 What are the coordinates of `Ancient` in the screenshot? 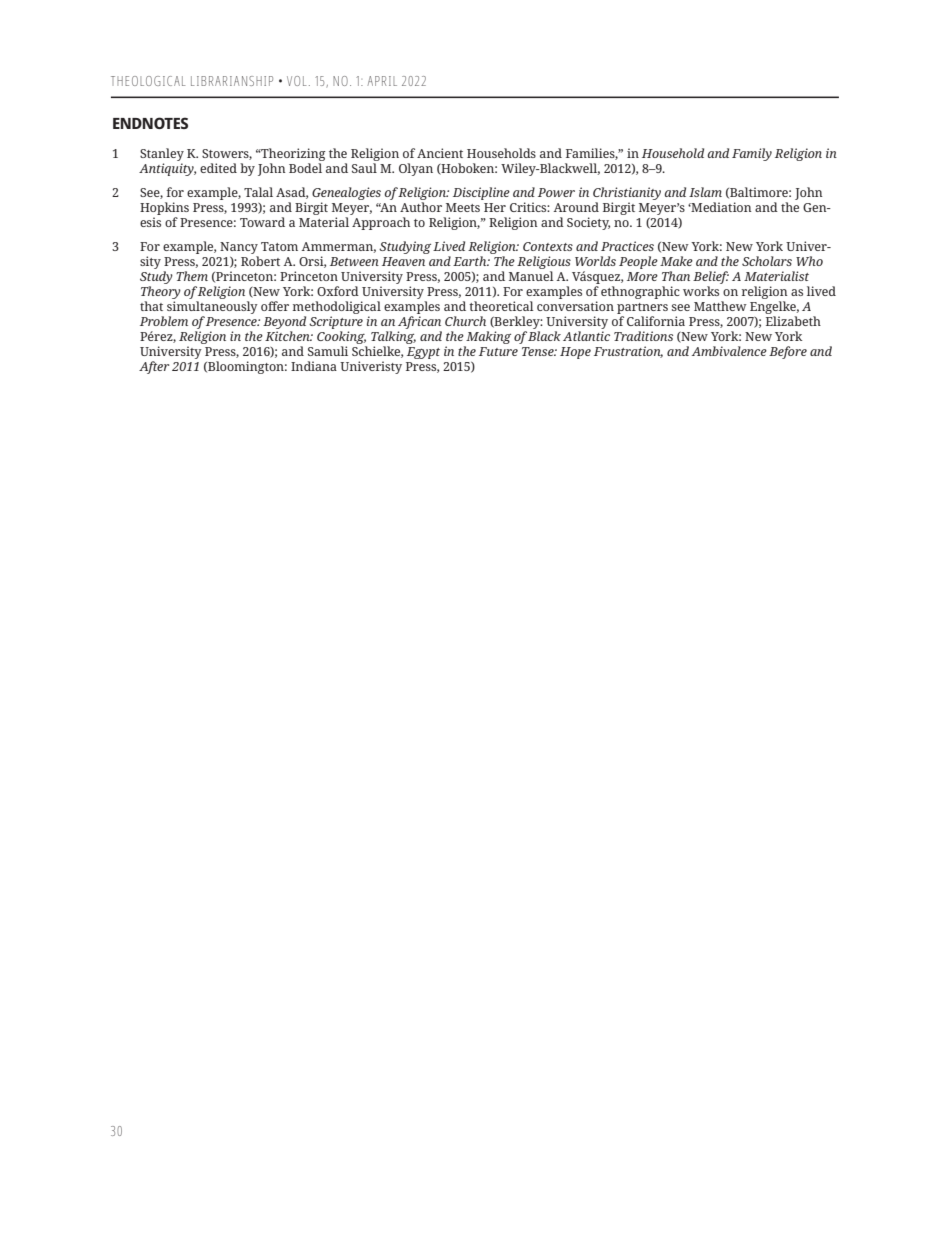 It's located at (440, 153).
